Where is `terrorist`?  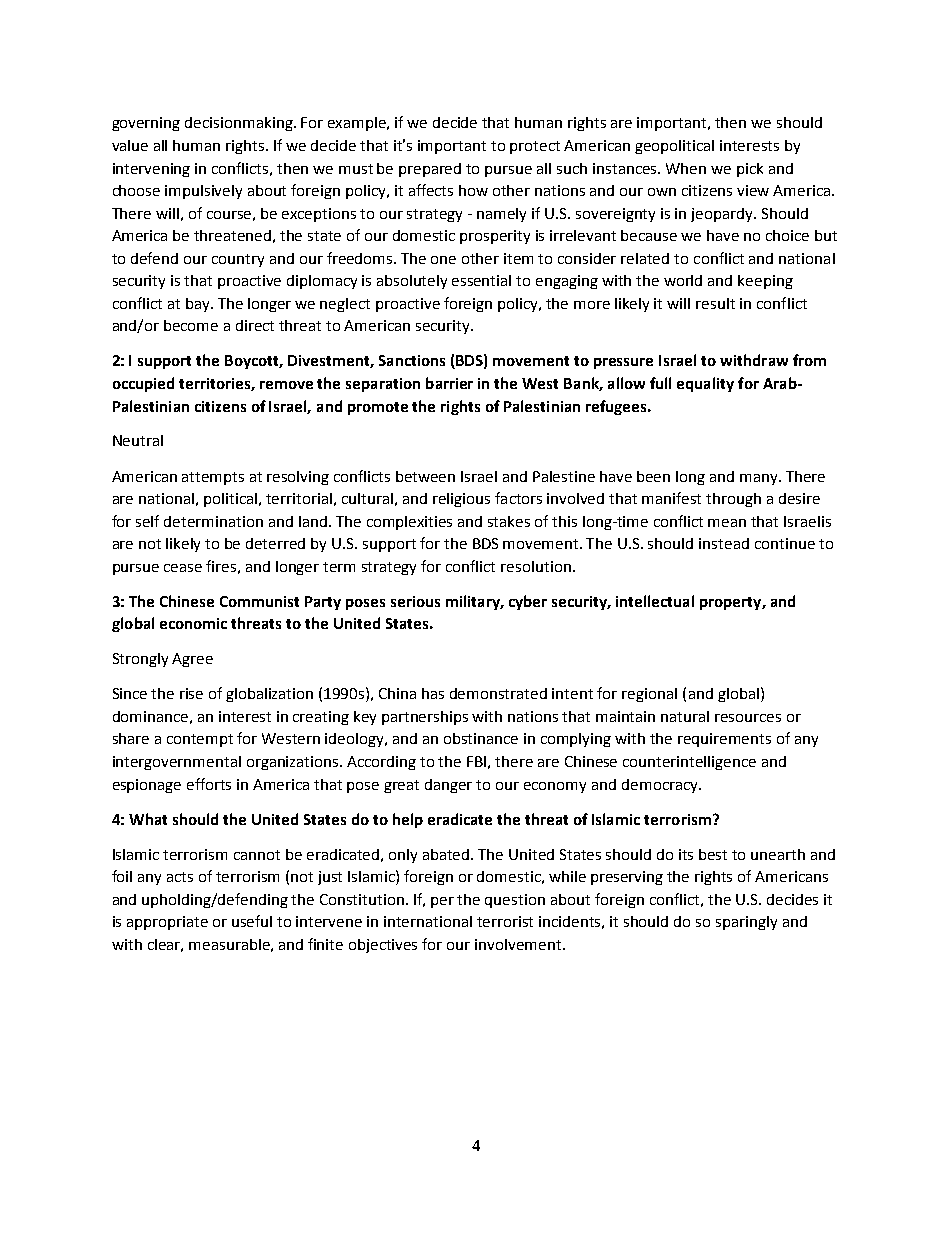
terrorist is located at coordinates (505, 921).
